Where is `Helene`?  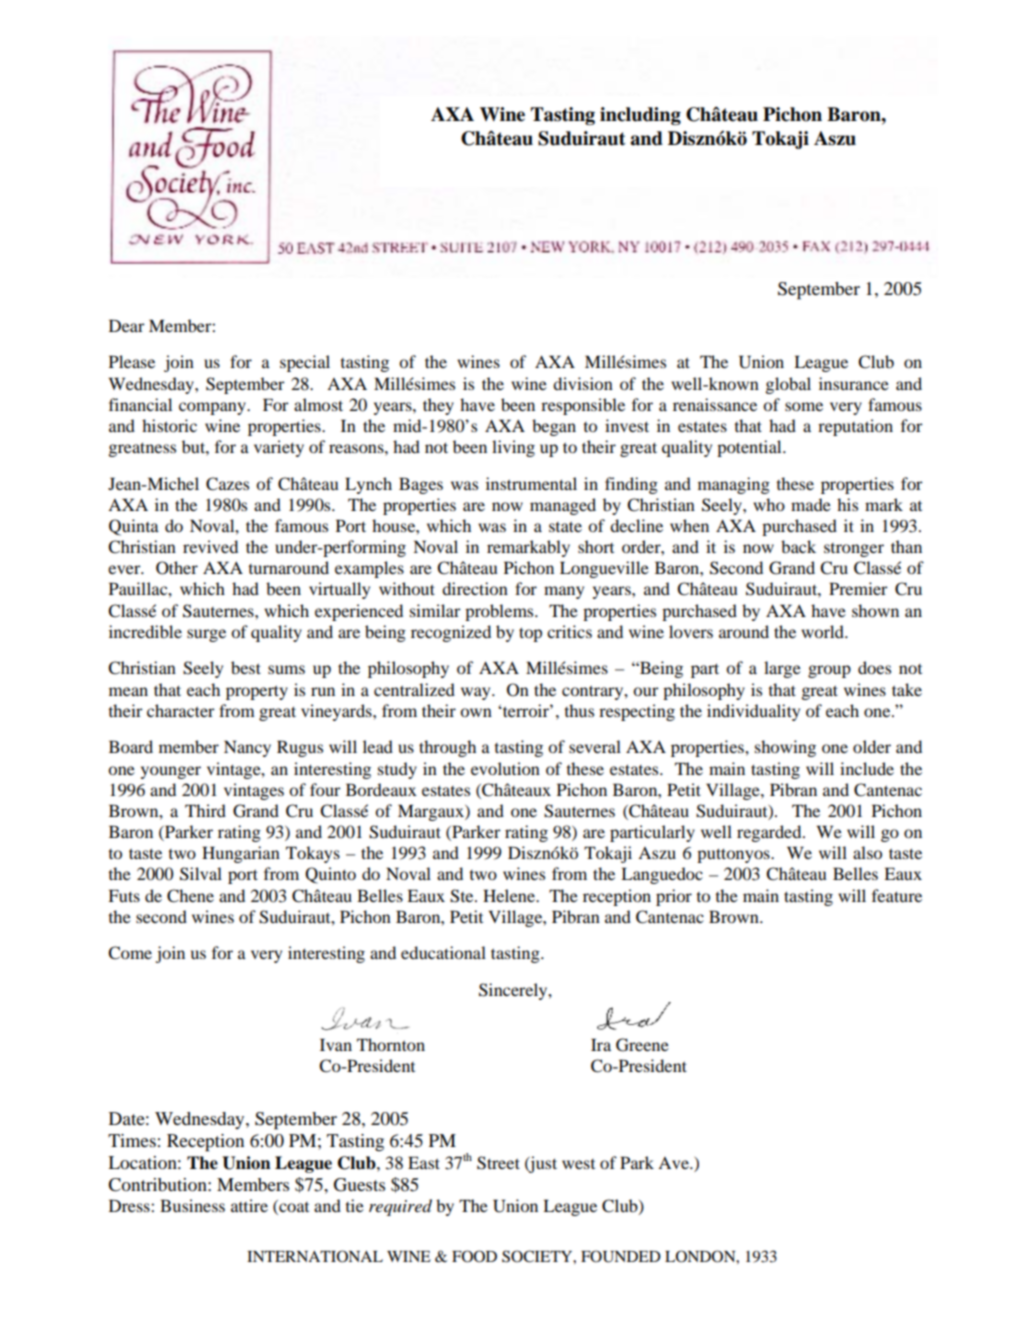 Helene is located at coordinates (510, 895).
